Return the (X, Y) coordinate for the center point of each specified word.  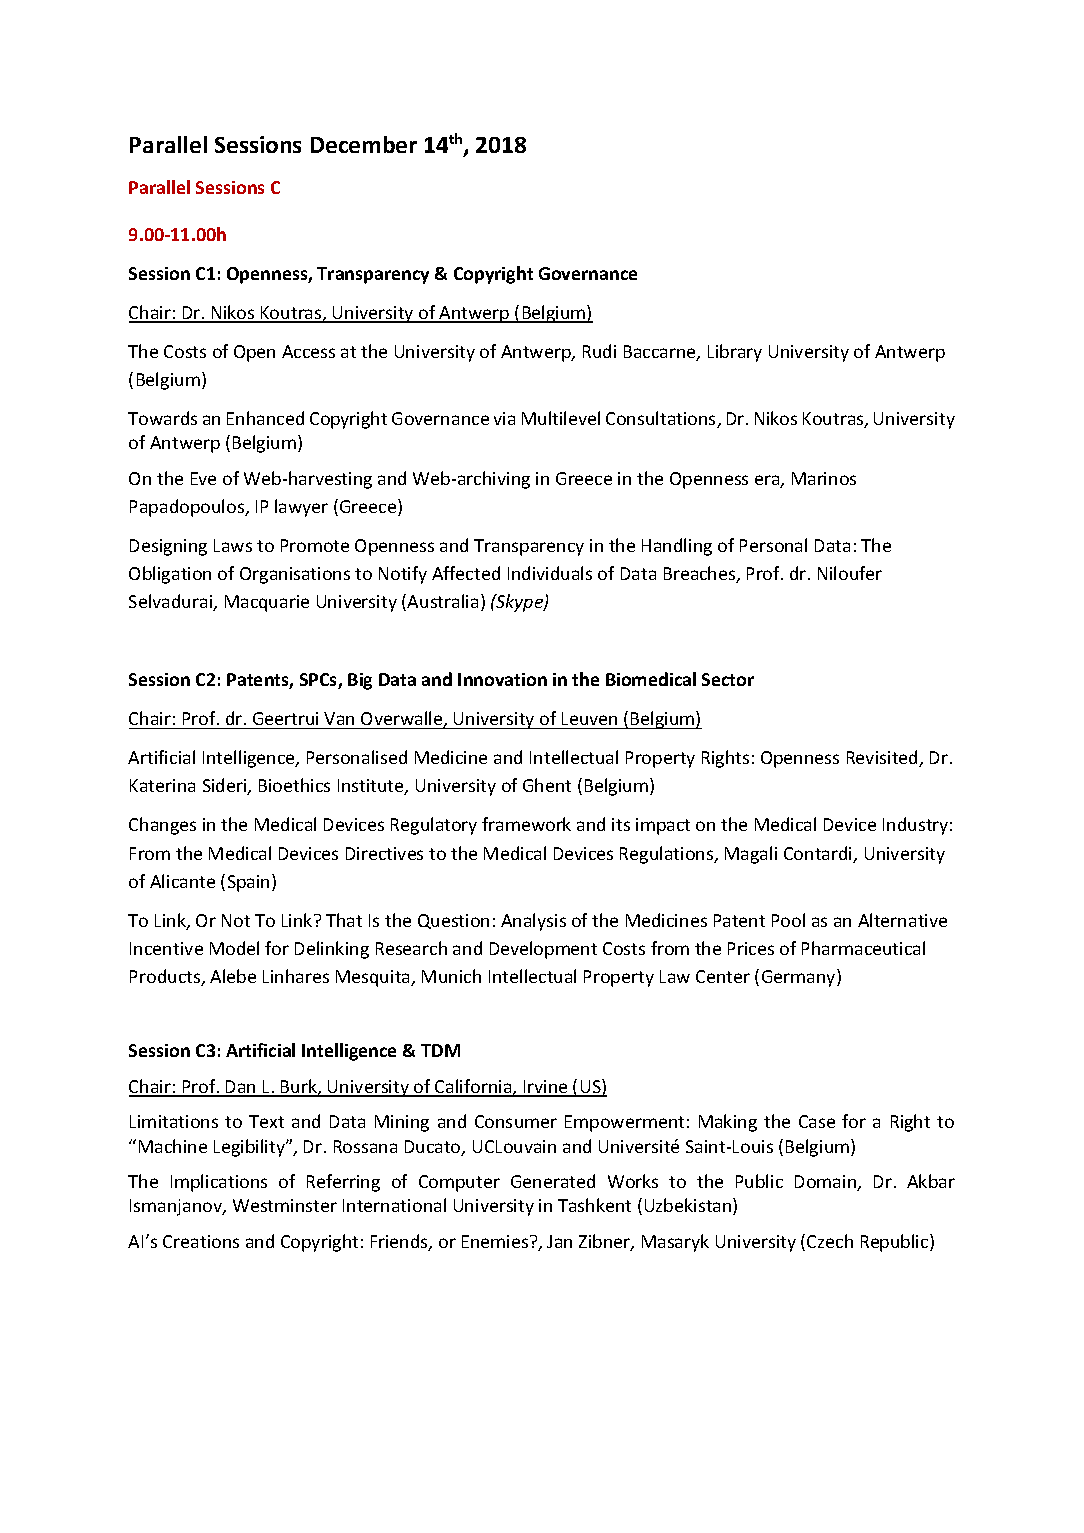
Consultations (662, 419)
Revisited (883, 758)
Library (735, 353)
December (364, 144)
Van (339, 718)
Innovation (502, 679)
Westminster (285, 1205)
